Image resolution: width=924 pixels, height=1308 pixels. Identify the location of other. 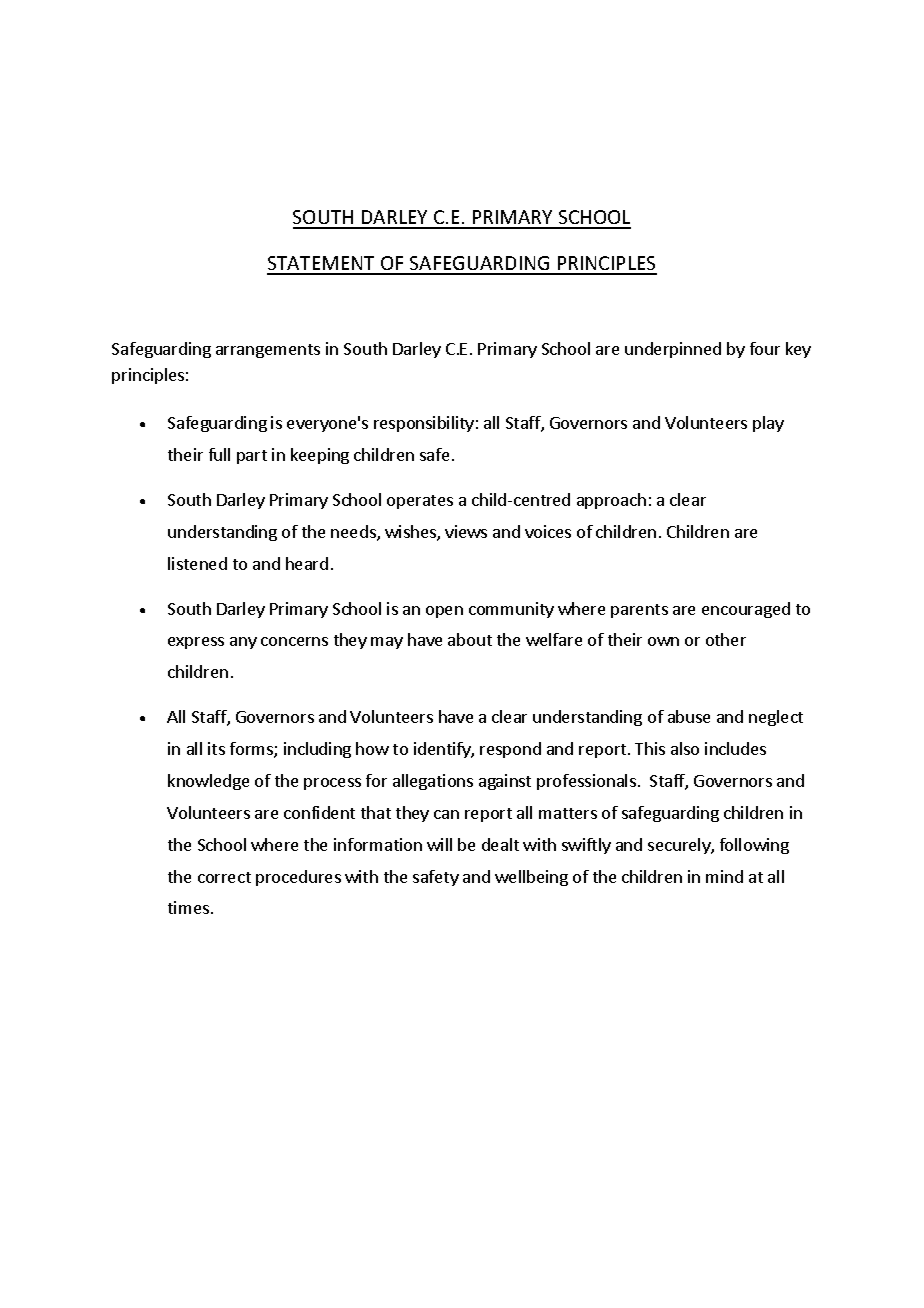
(726, 639).
